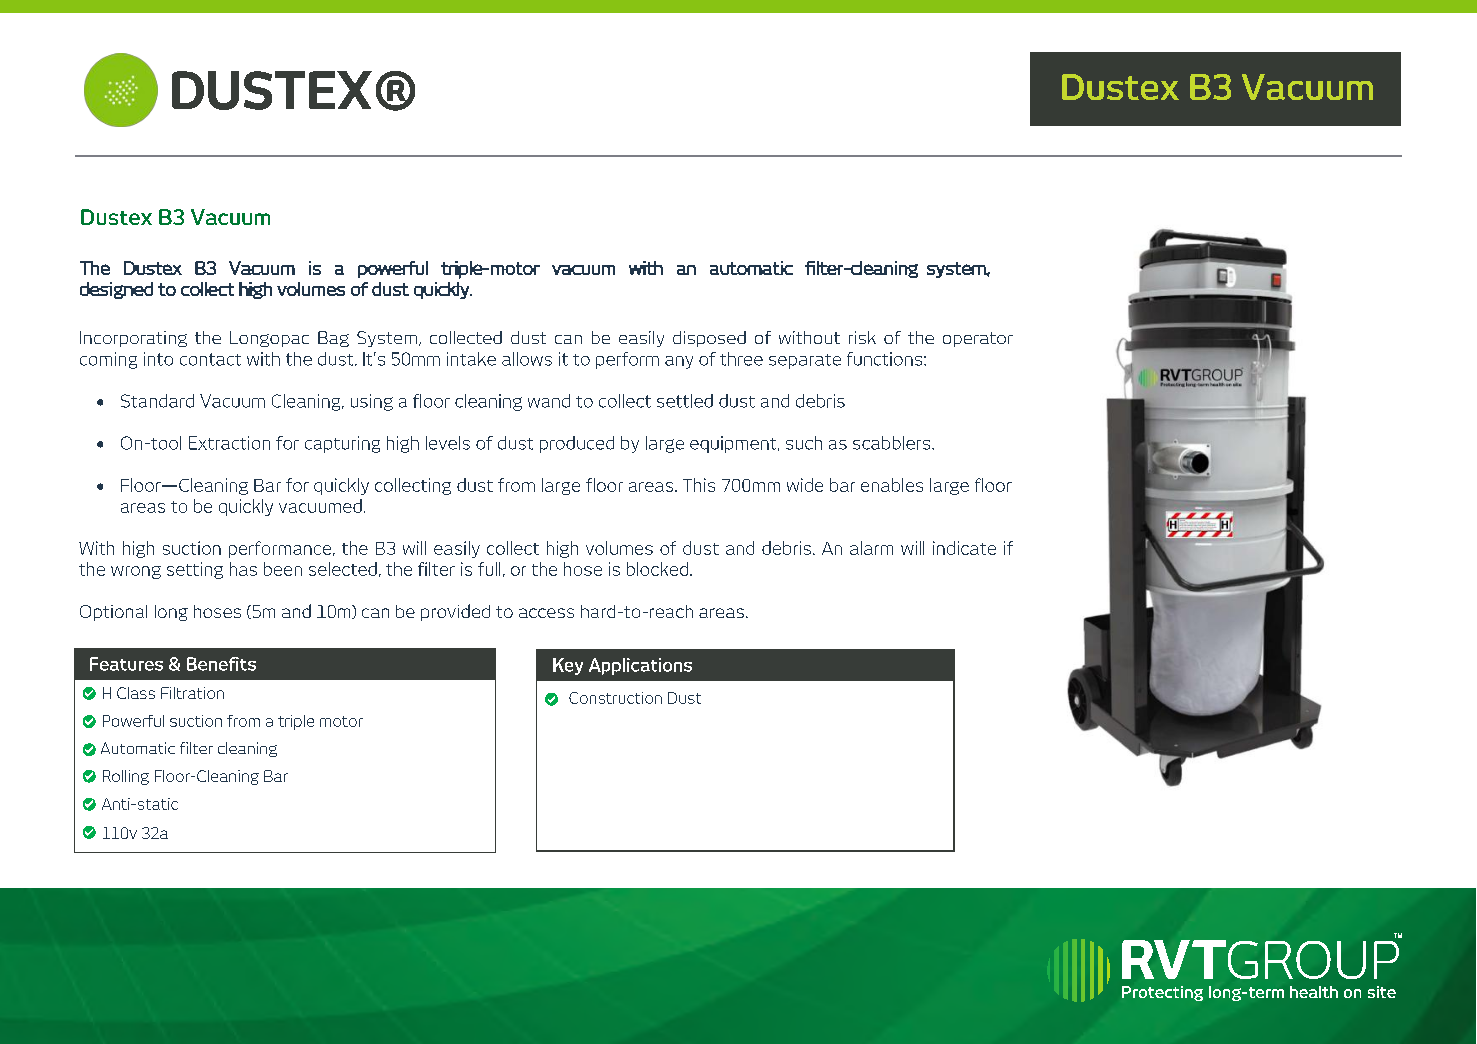 The image size is (1477, 1044). I want to click on allows, so click(527, 359).
